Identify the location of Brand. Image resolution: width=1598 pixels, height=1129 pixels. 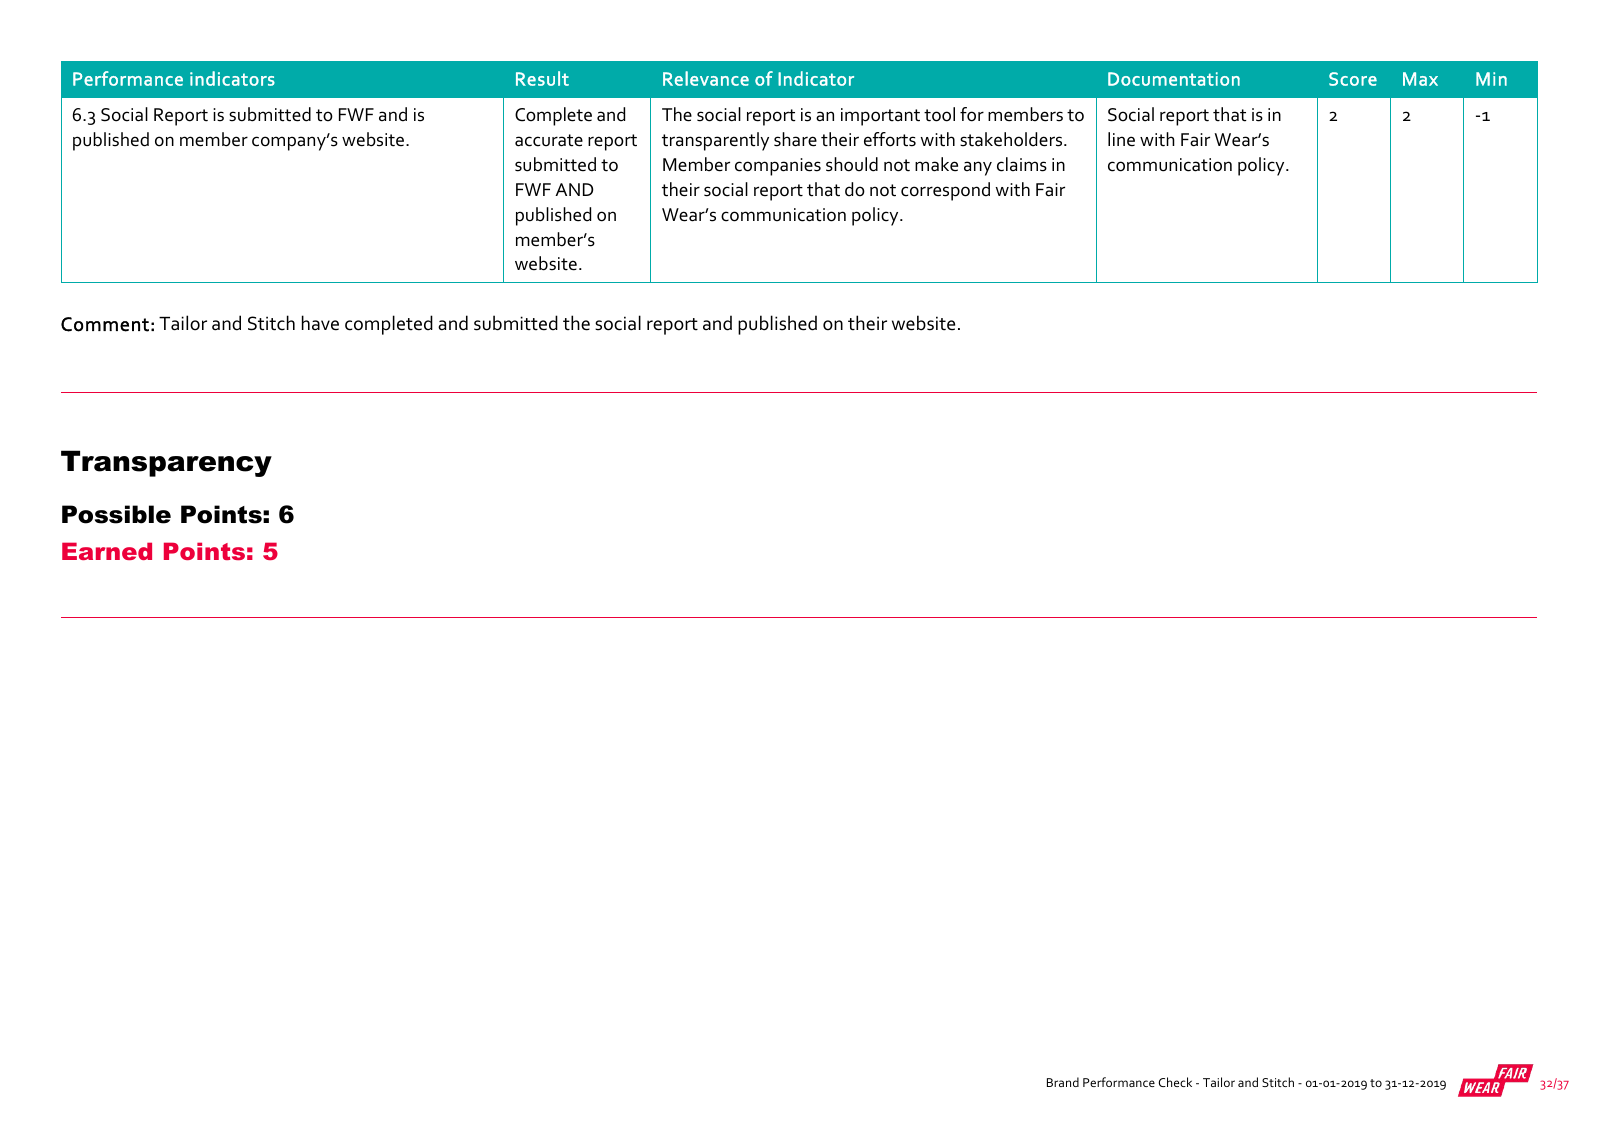
(1063, 1082).
